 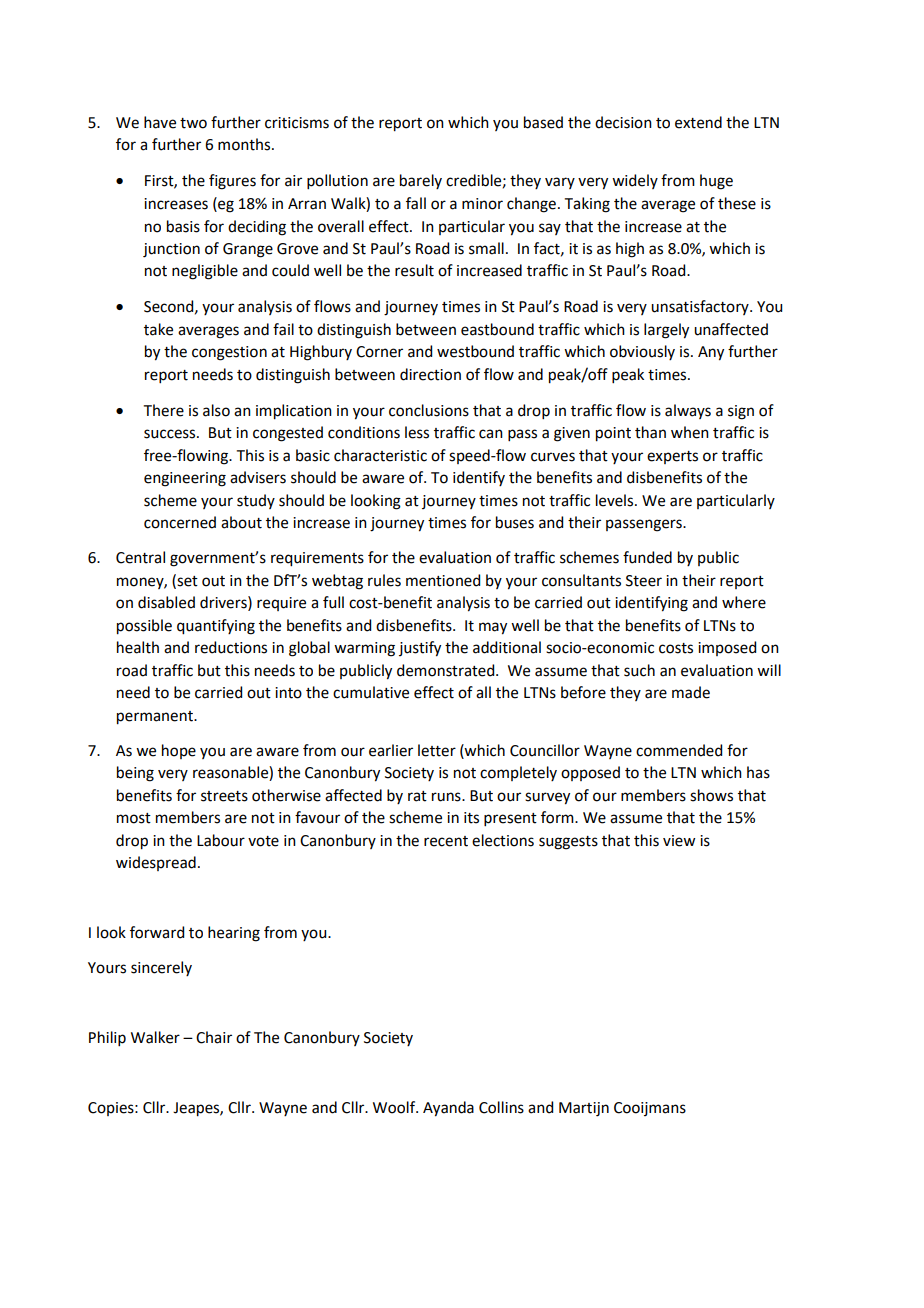 I want to click on barely, so click(x=421, y=181).
